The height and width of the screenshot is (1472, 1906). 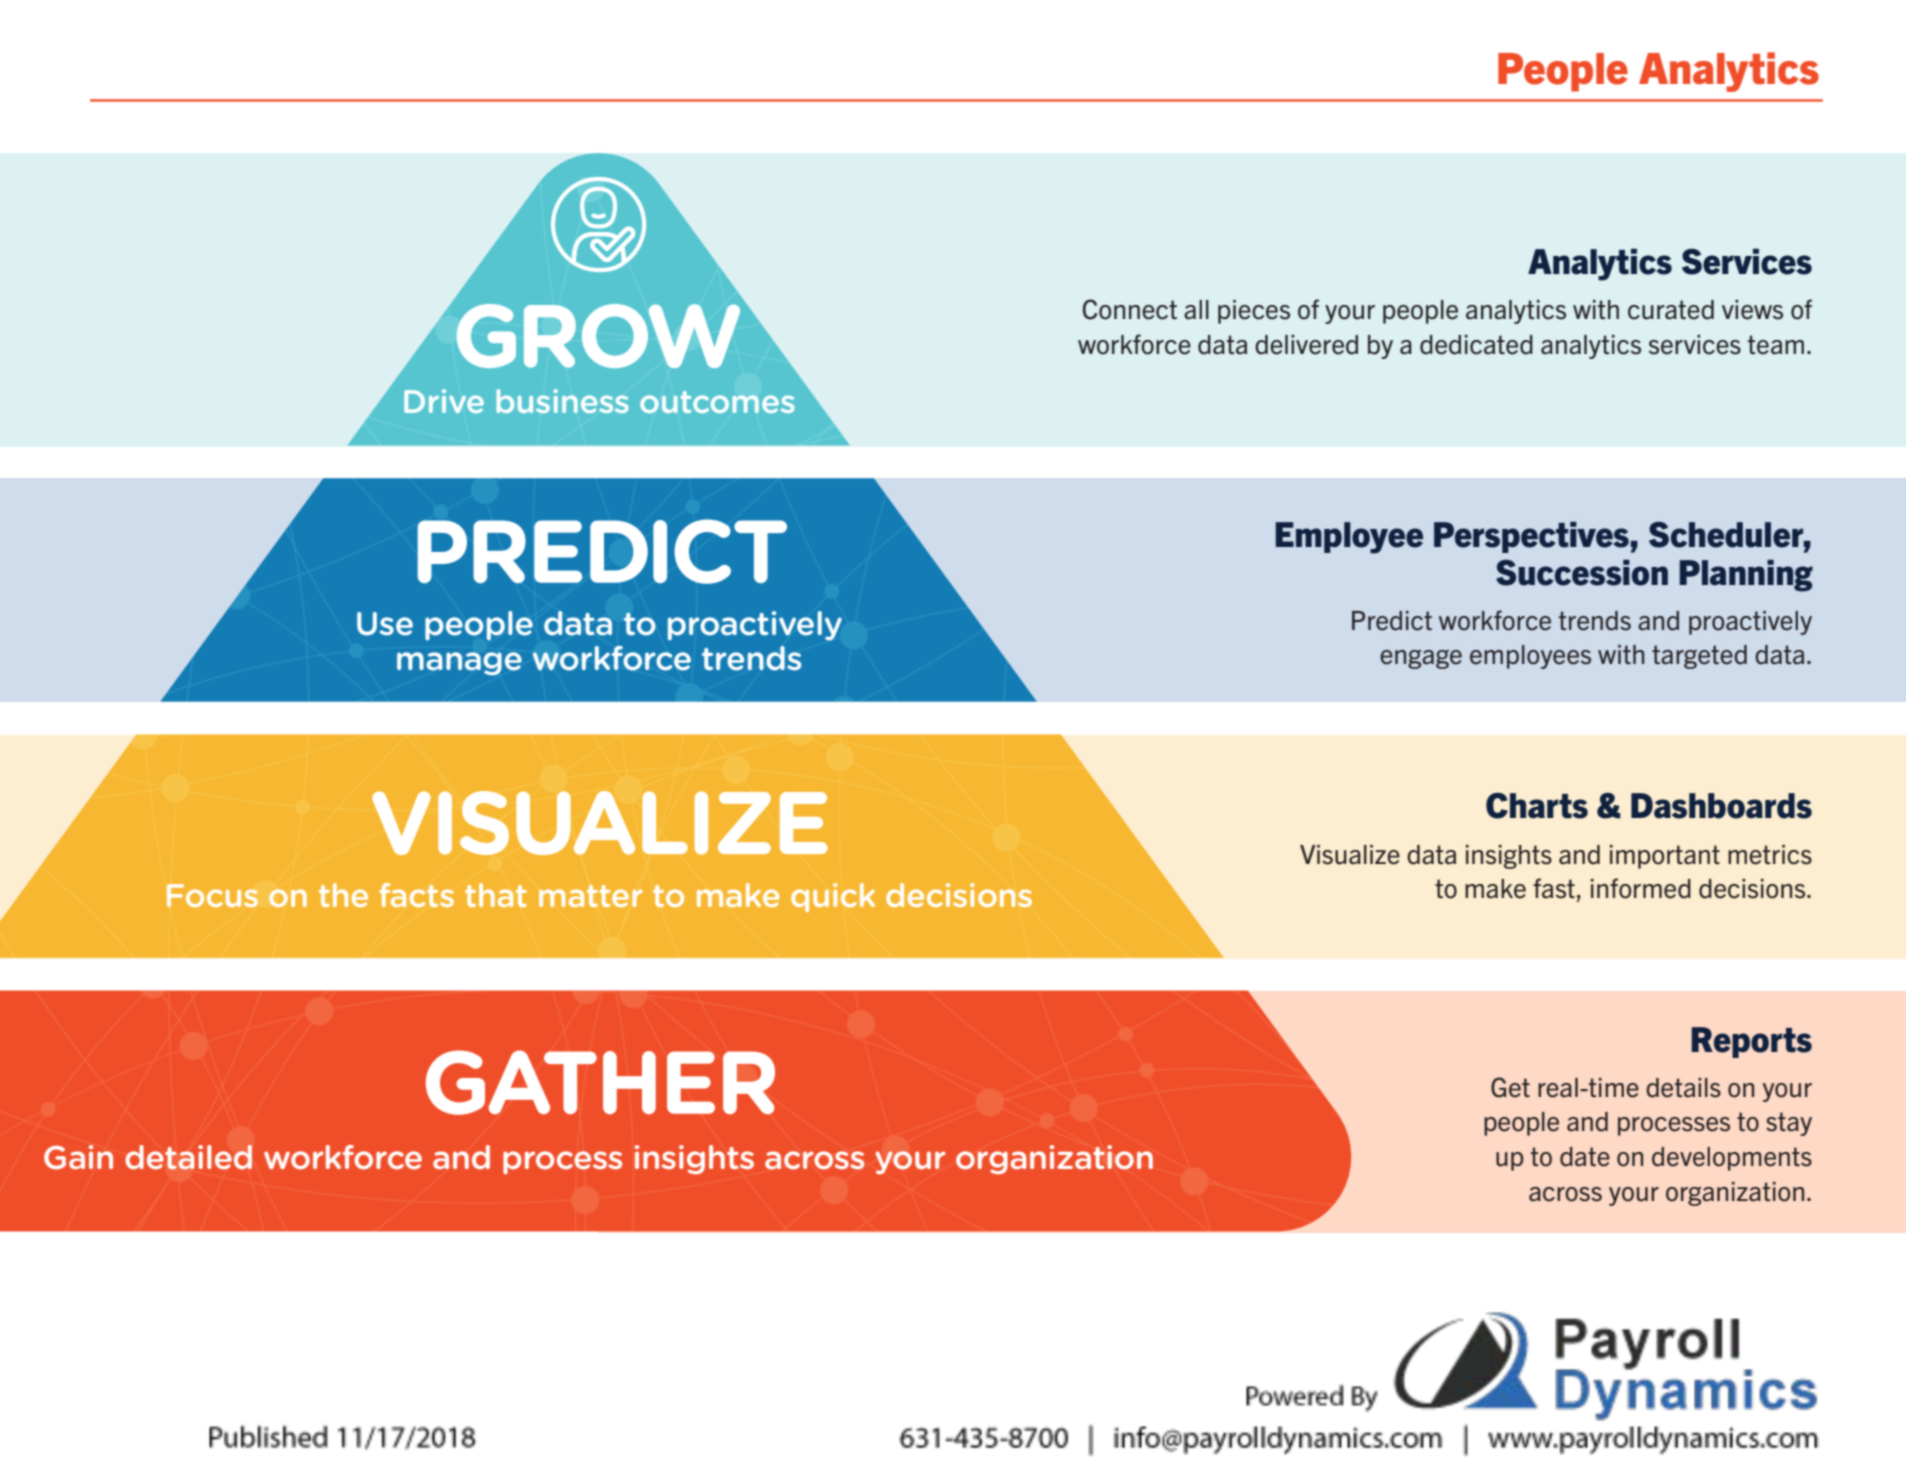 I want to click on manage, so click(x=459, y=663).
